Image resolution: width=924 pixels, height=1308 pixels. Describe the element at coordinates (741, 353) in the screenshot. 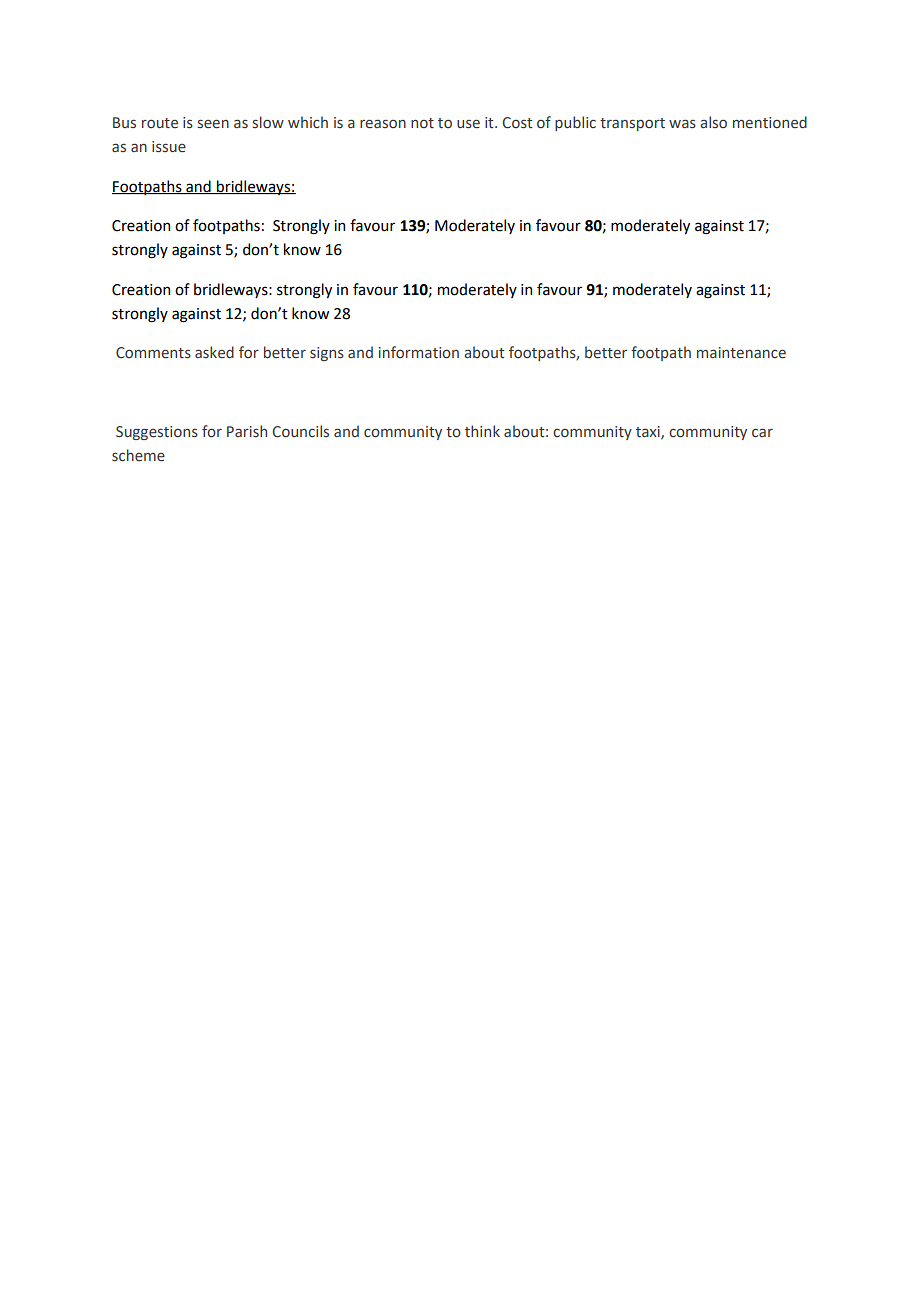

I see `maintenance` at that location.
